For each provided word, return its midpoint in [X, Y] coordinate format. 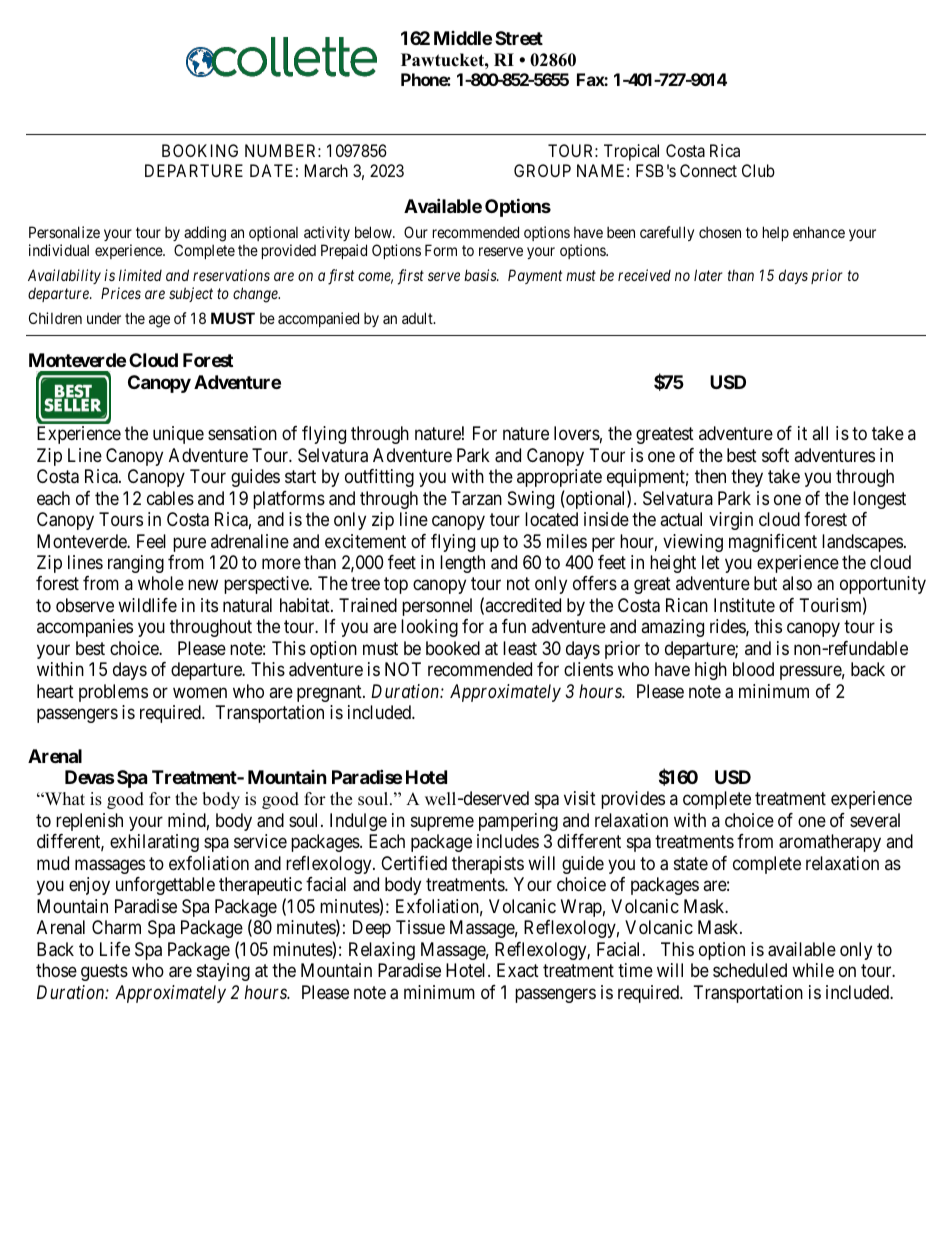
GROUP [542, 170]
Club [758, 170]
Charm [116, 927]
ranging [136, 564]
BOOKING [200, 150]
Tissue [420, 927]
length [462, 564]
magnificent [773, 543]
